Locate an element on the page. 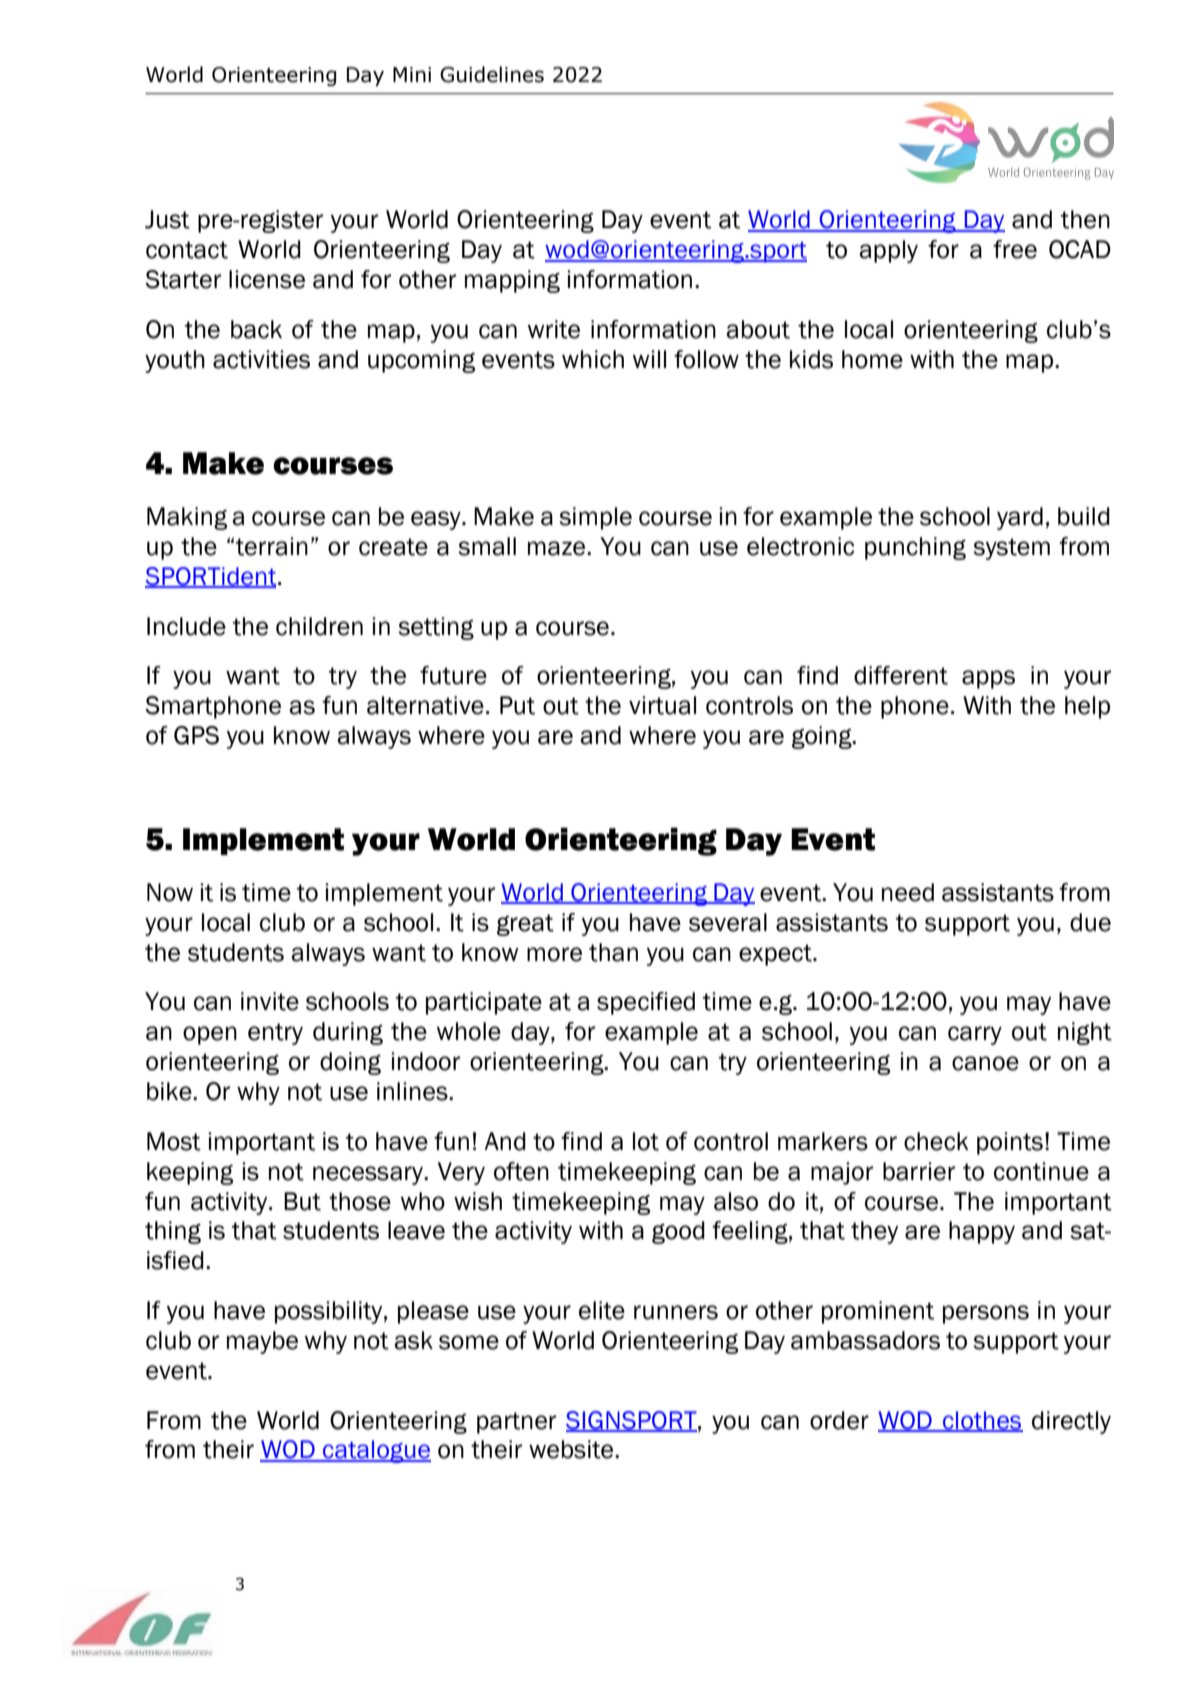 The image size is (1203, 1702). will is located at coordinates (649, 359).
